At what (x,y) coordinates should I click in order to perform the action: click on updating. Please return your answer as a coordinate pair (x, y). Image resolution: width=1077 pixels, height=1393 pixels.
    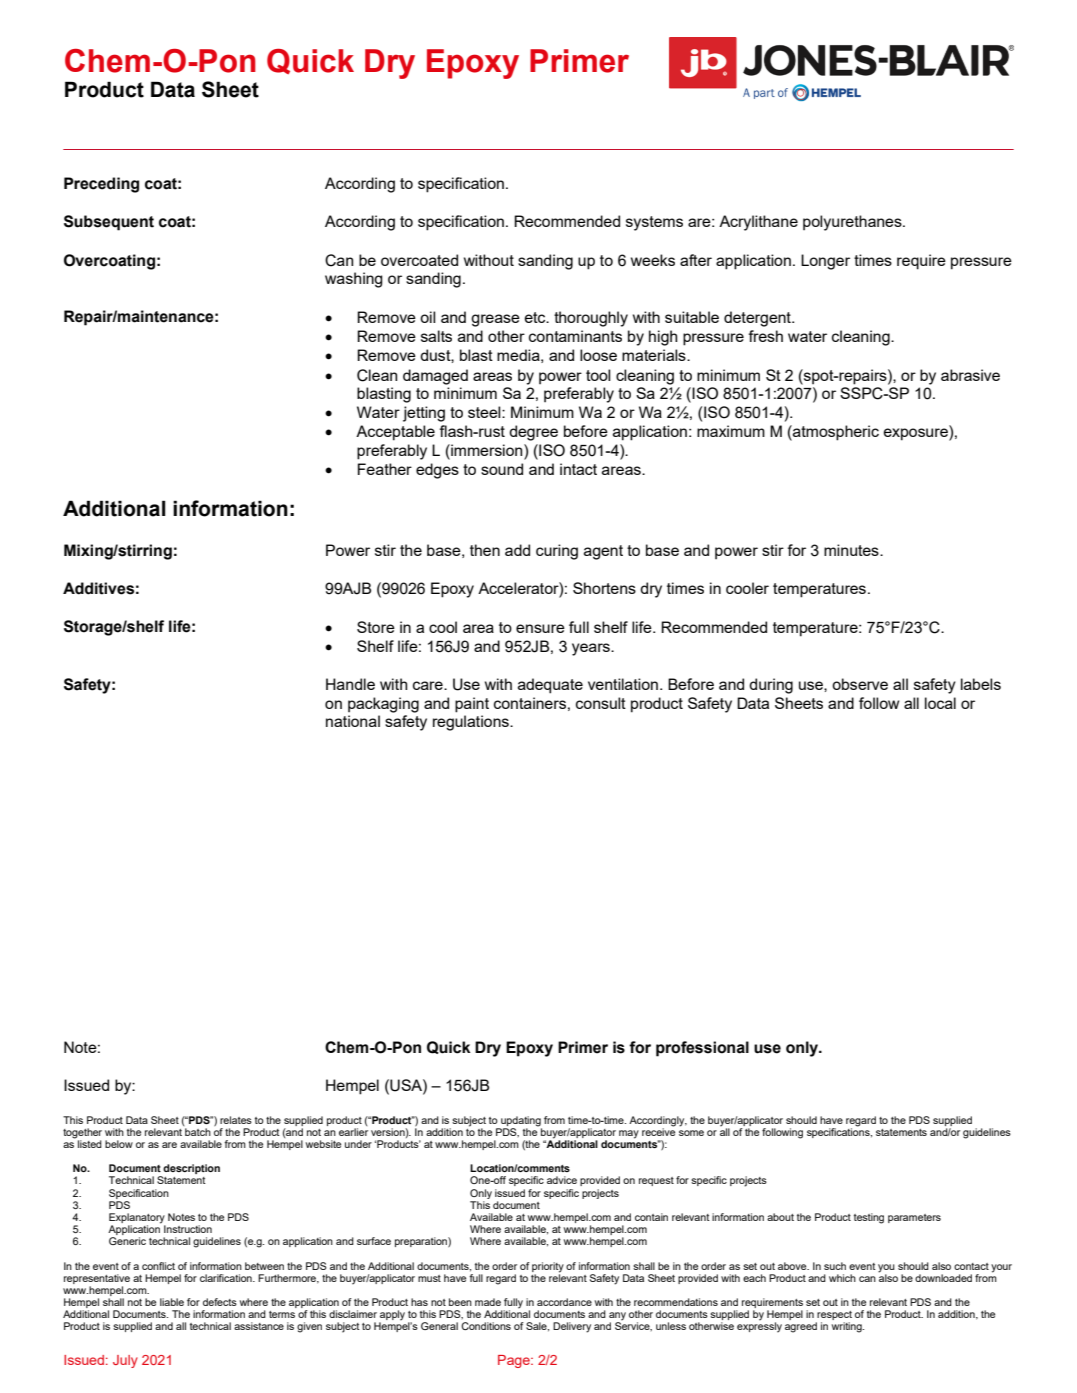
    Looking at the image, I should click on (520, 1122).
